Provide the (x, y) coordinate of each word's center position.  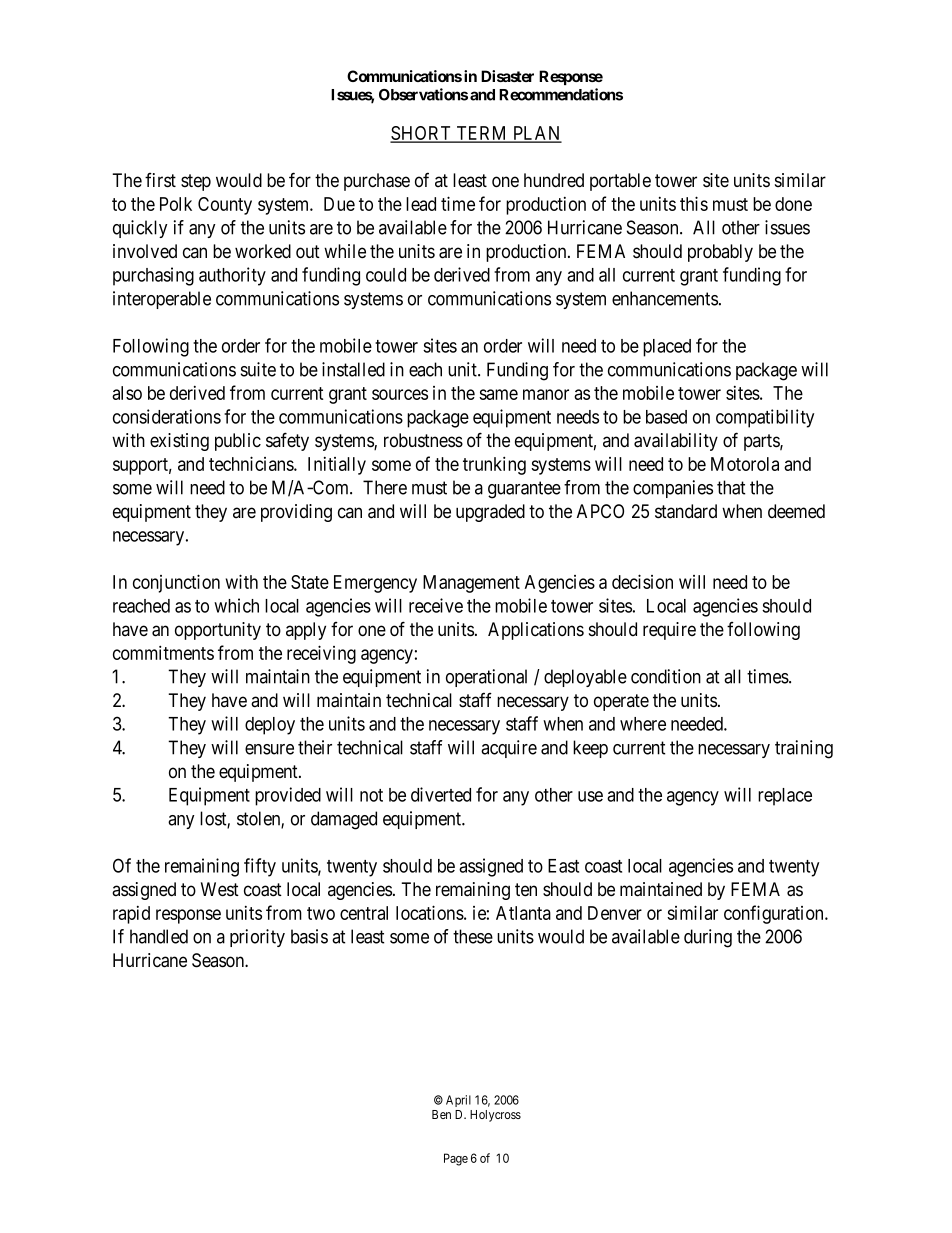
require (669, 631)
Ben (441, 1114)
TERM (482, 134)
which (236, 605)
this (694, 203)
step (196, 182)
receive (436, 605)
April (458, 1101)
